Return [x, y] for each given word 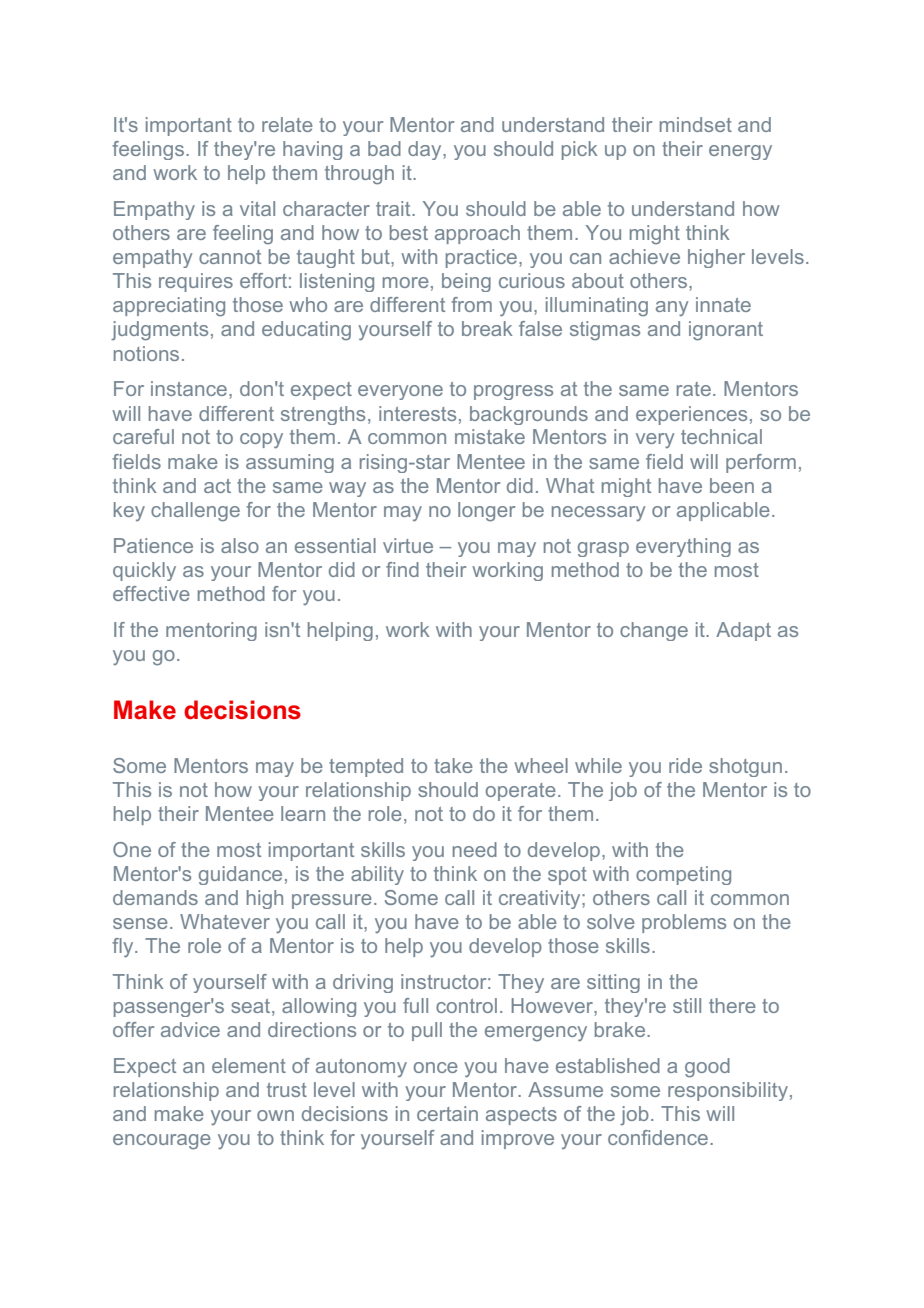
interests [417, 413]
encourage [162, 1142]
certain [447, 1113]
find [402, 569]
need [475, 849]
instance [189, 388]
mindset [696, 124]
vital [257, 208]
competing [683, 875]
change [654, 631]
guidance [240, 875]
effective [151, 593]
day [426, 150]
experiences [691, 415]
